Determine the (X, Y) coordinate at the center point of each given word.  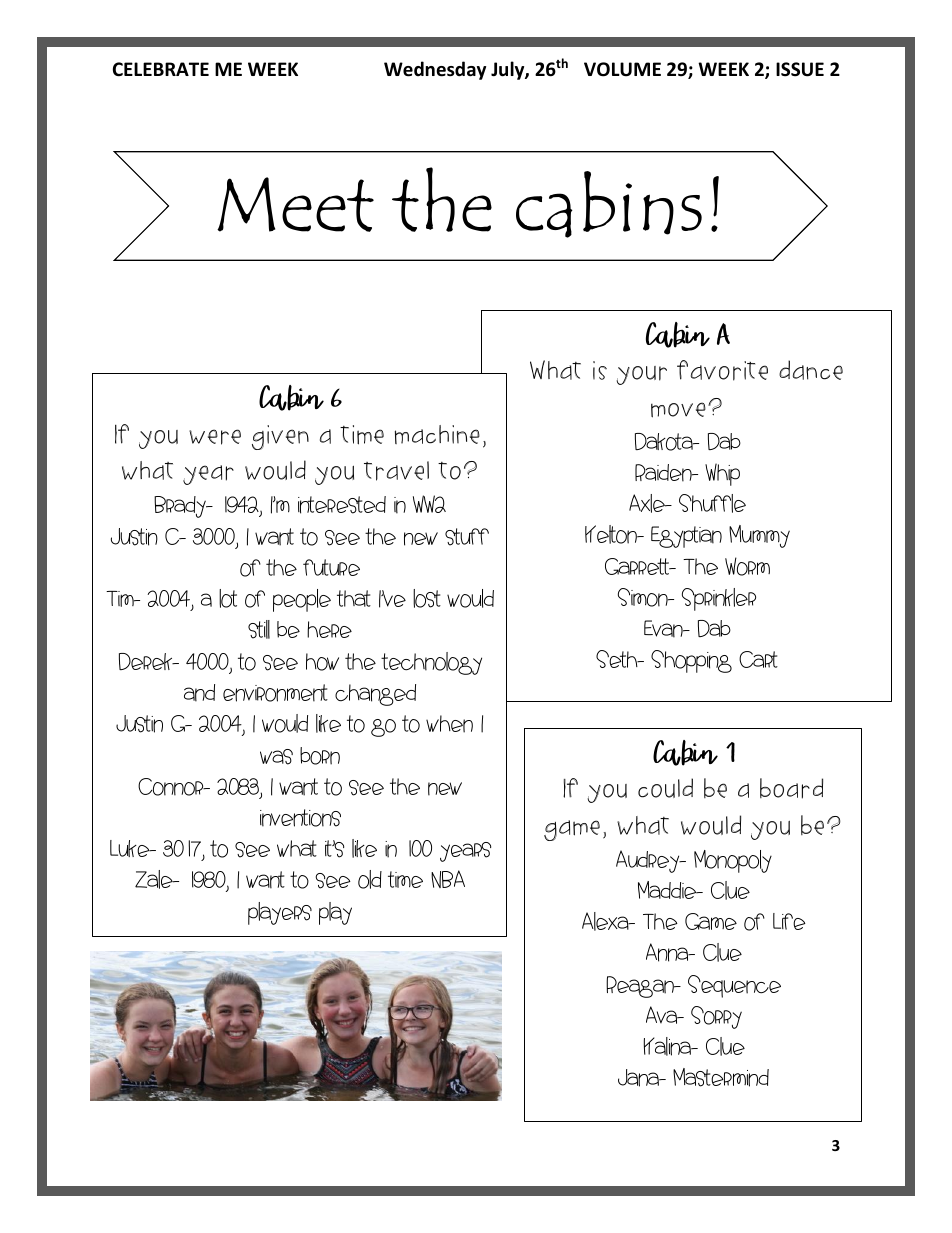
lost (427, 598)
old (370, 879)
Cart (758, 659)
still (259, 629)
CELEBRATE (161, 69)
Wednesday (435, 70)
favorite (722, 370)
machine (437, 434)
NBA (448, 879)
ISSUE (800, 69)
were (215, 437)
